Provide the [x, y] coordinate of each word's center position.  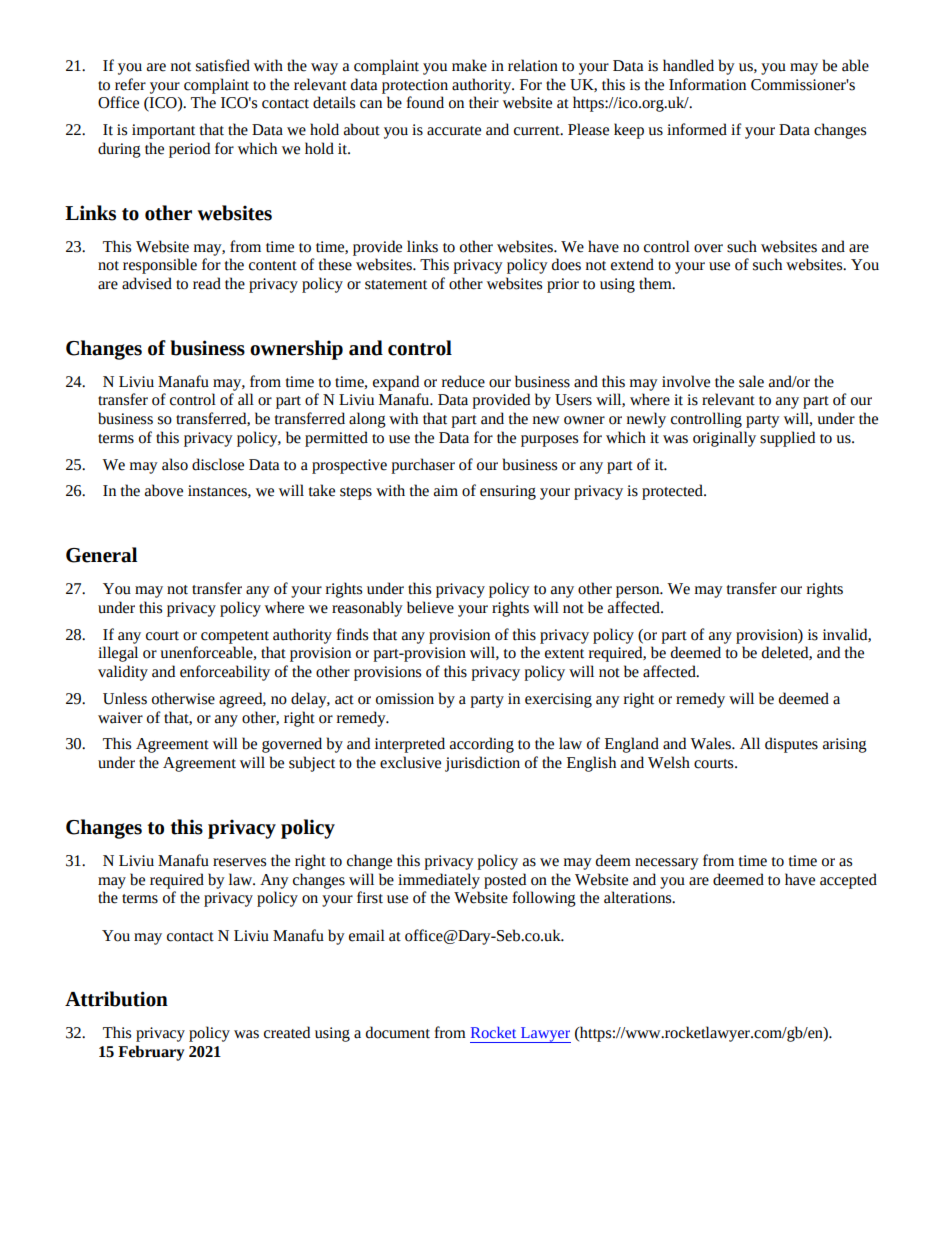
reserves [239, 862]
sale [751, 381]
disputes [791, 745]
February [151, 1053]
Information [707, 84]
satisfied [223, 65]
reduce [463, 381]
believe [430, 607]
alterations [639, 897]
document [398, 1032]
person [639, 592]
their [484, 102]
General [101, 555]
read [207, 283]
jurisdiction [482, 764]
